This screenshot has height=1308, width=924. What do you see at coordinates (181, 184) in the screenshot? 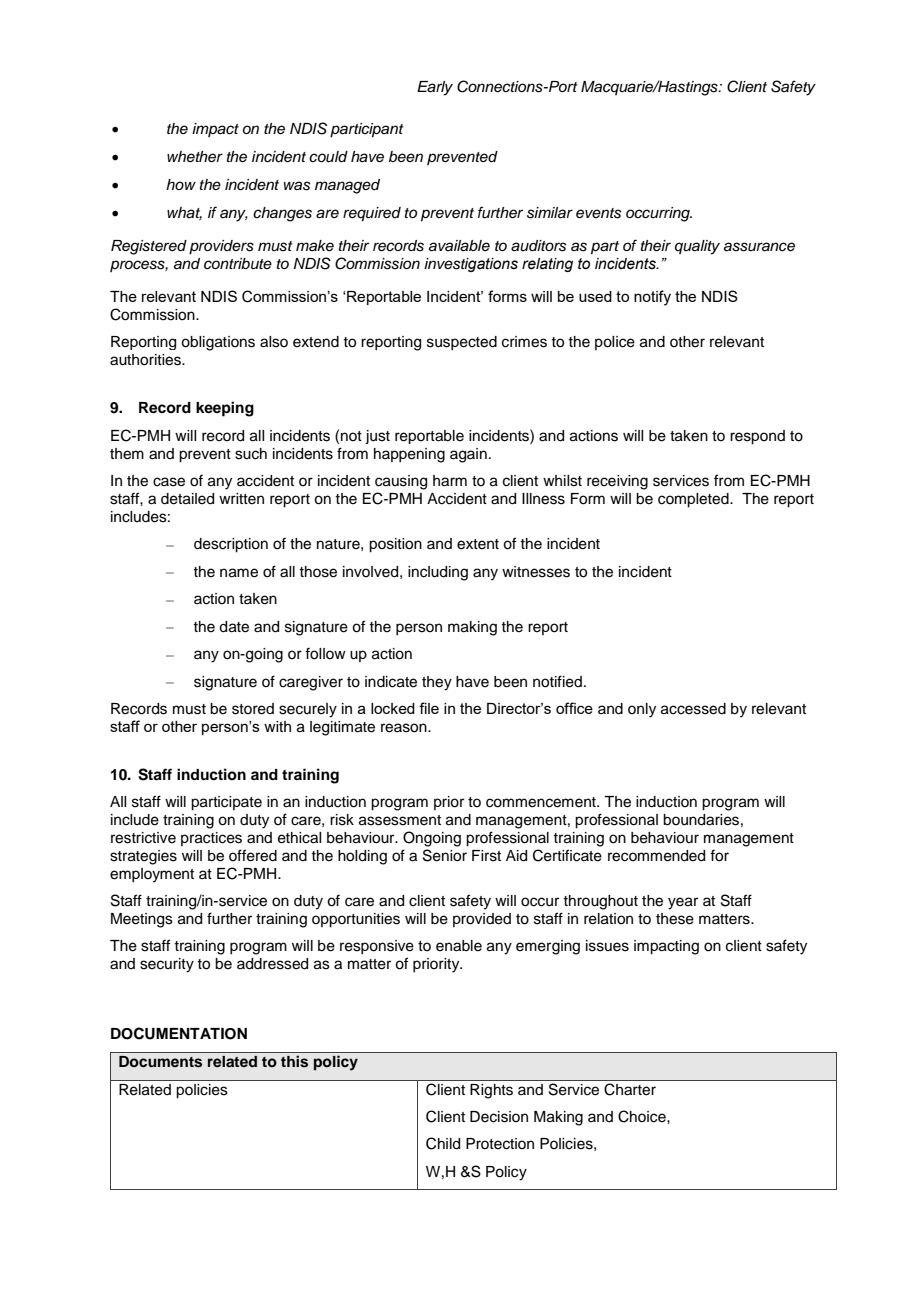
I see `how` at bounding box center [181, 184].
